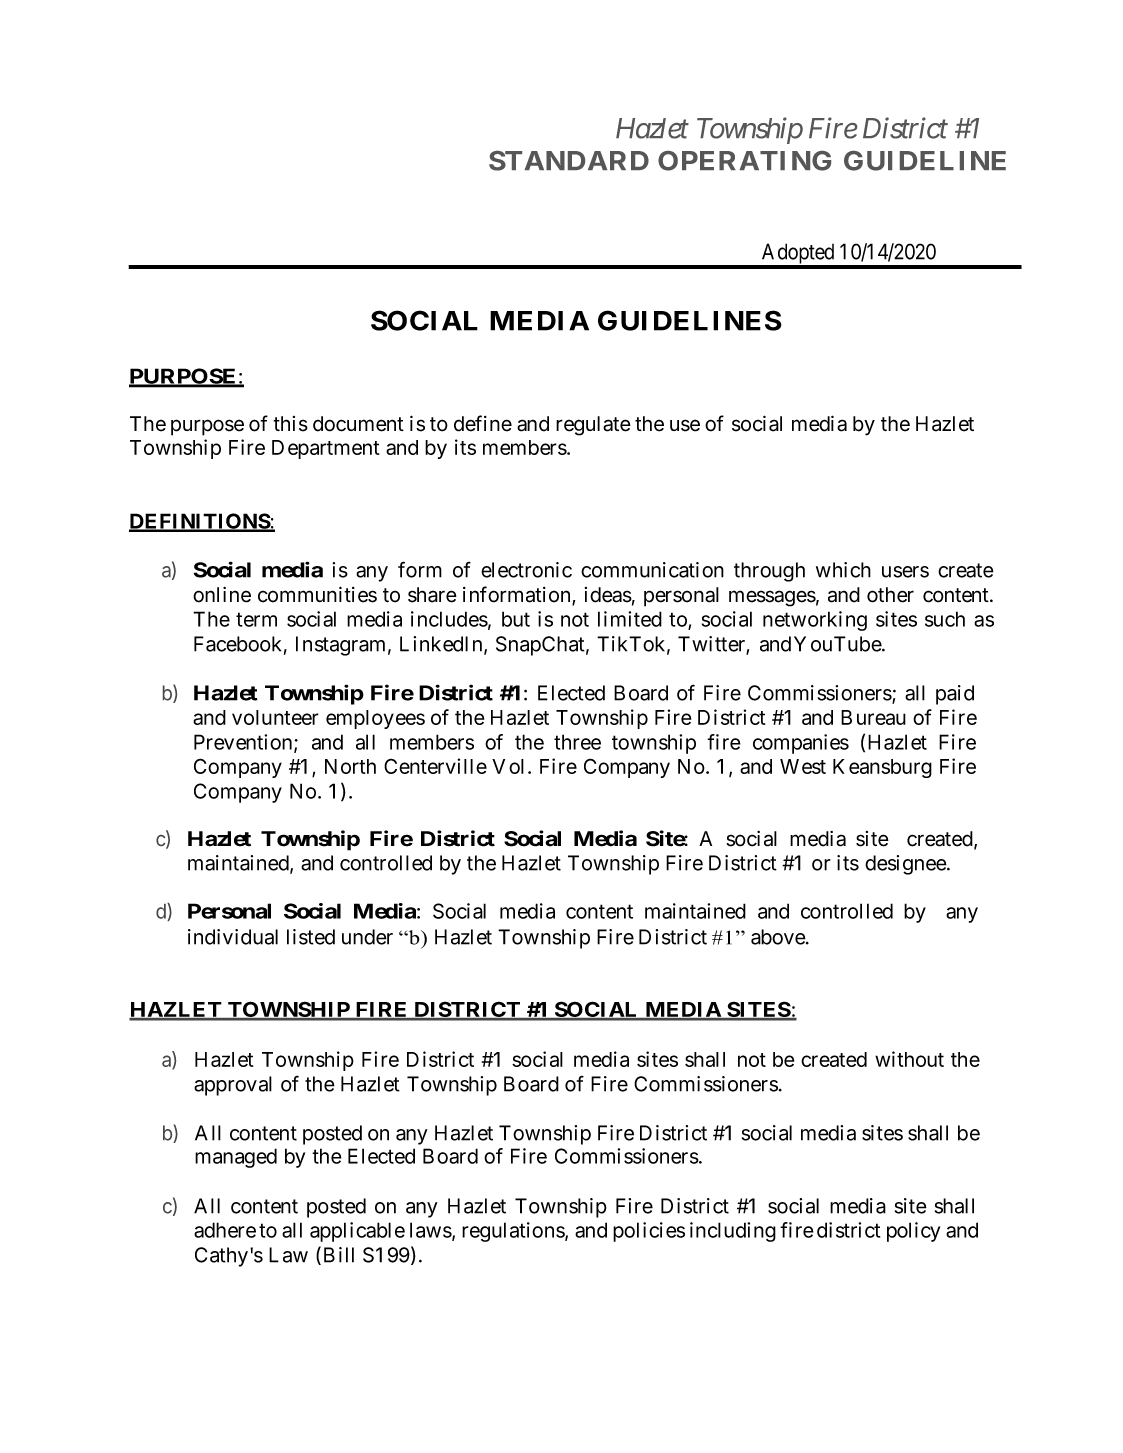 The height and width of the screenshot is (1453, 1123). Describe the element at coordinates (357, 1232) in the screenshot. I see `applicable` at that location.
